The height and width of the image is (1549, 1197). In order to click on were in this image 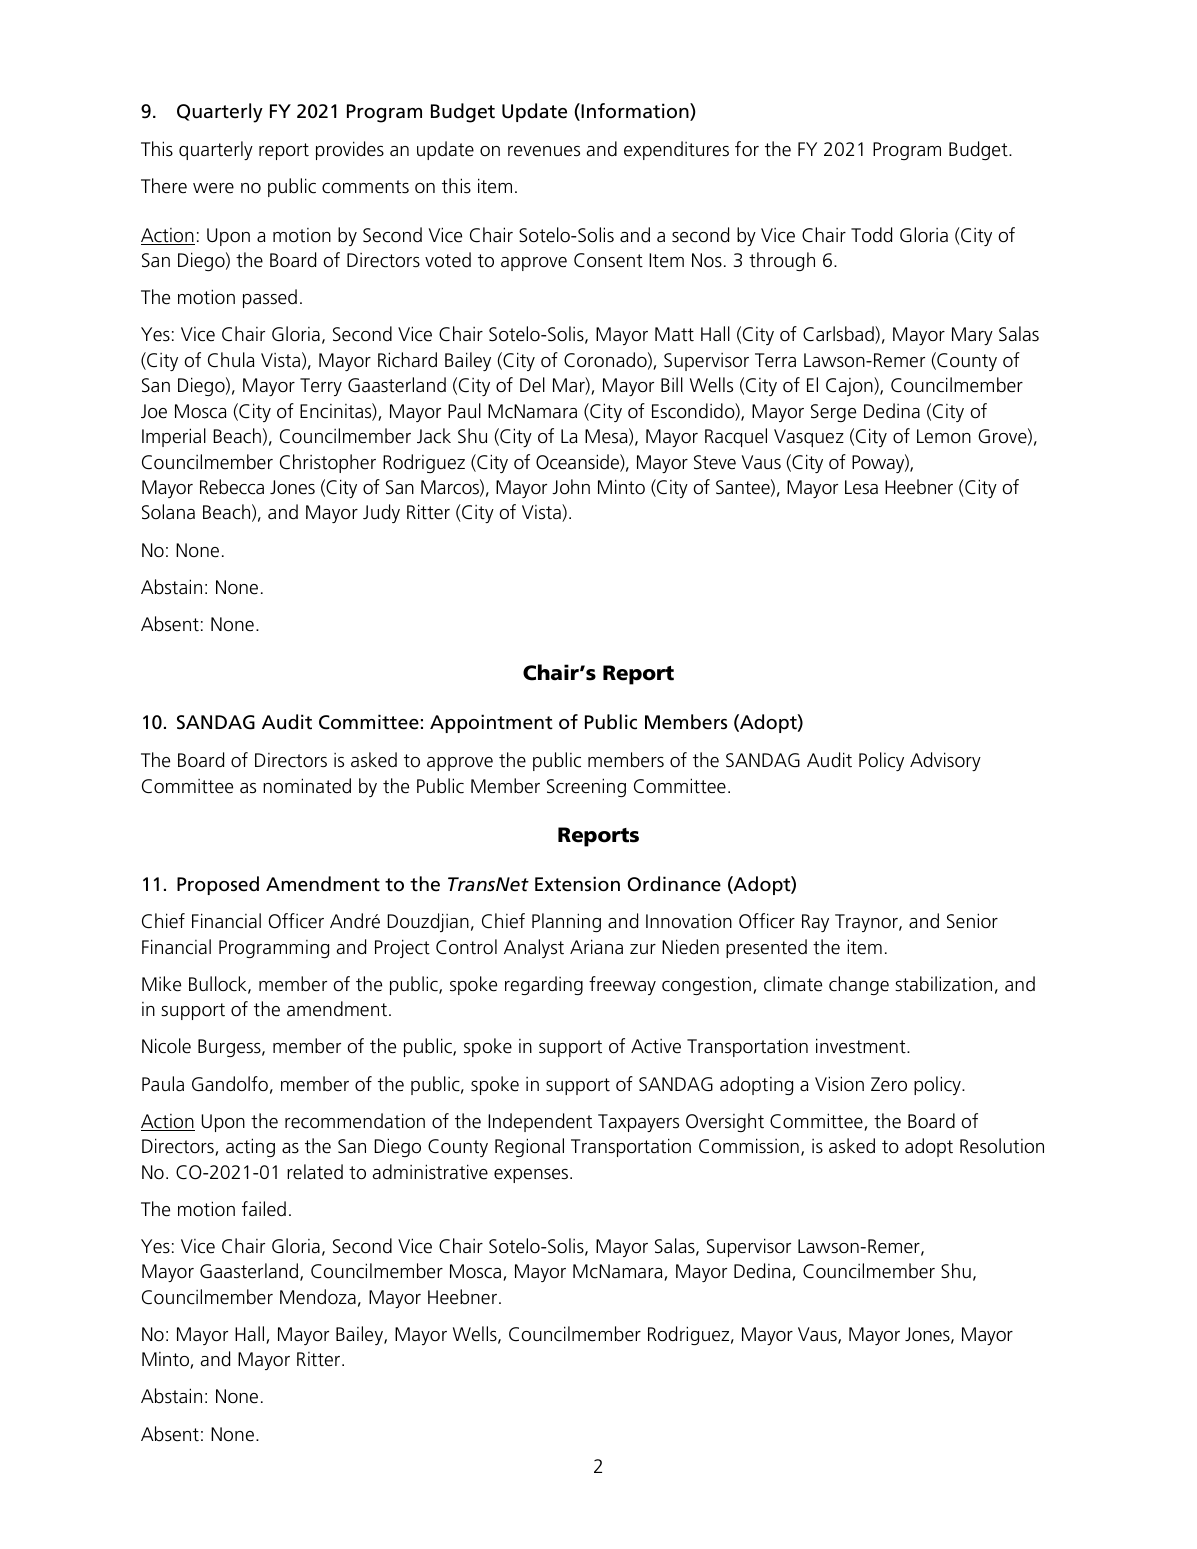, I will do `click(213, 188)`.
